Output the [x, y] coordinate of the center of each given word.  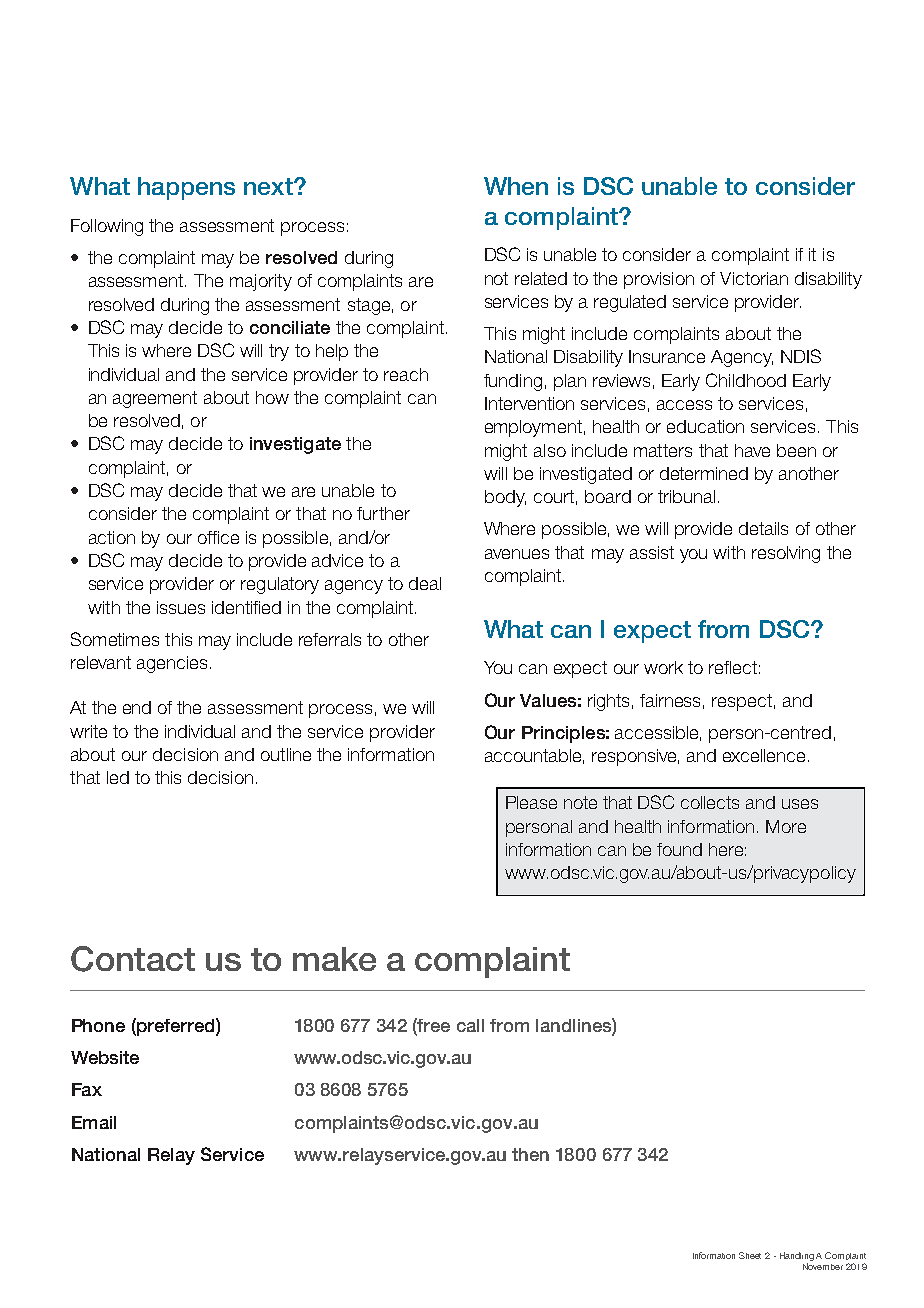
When [516, 186]
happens [186, 188]
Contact [133, 959]
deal [425, 583]
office [218, 537]
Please [531, 802]
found [679, 849]
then [530, 1154]
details [763, 528]
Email [94, 1122]
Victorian [754, 278]
